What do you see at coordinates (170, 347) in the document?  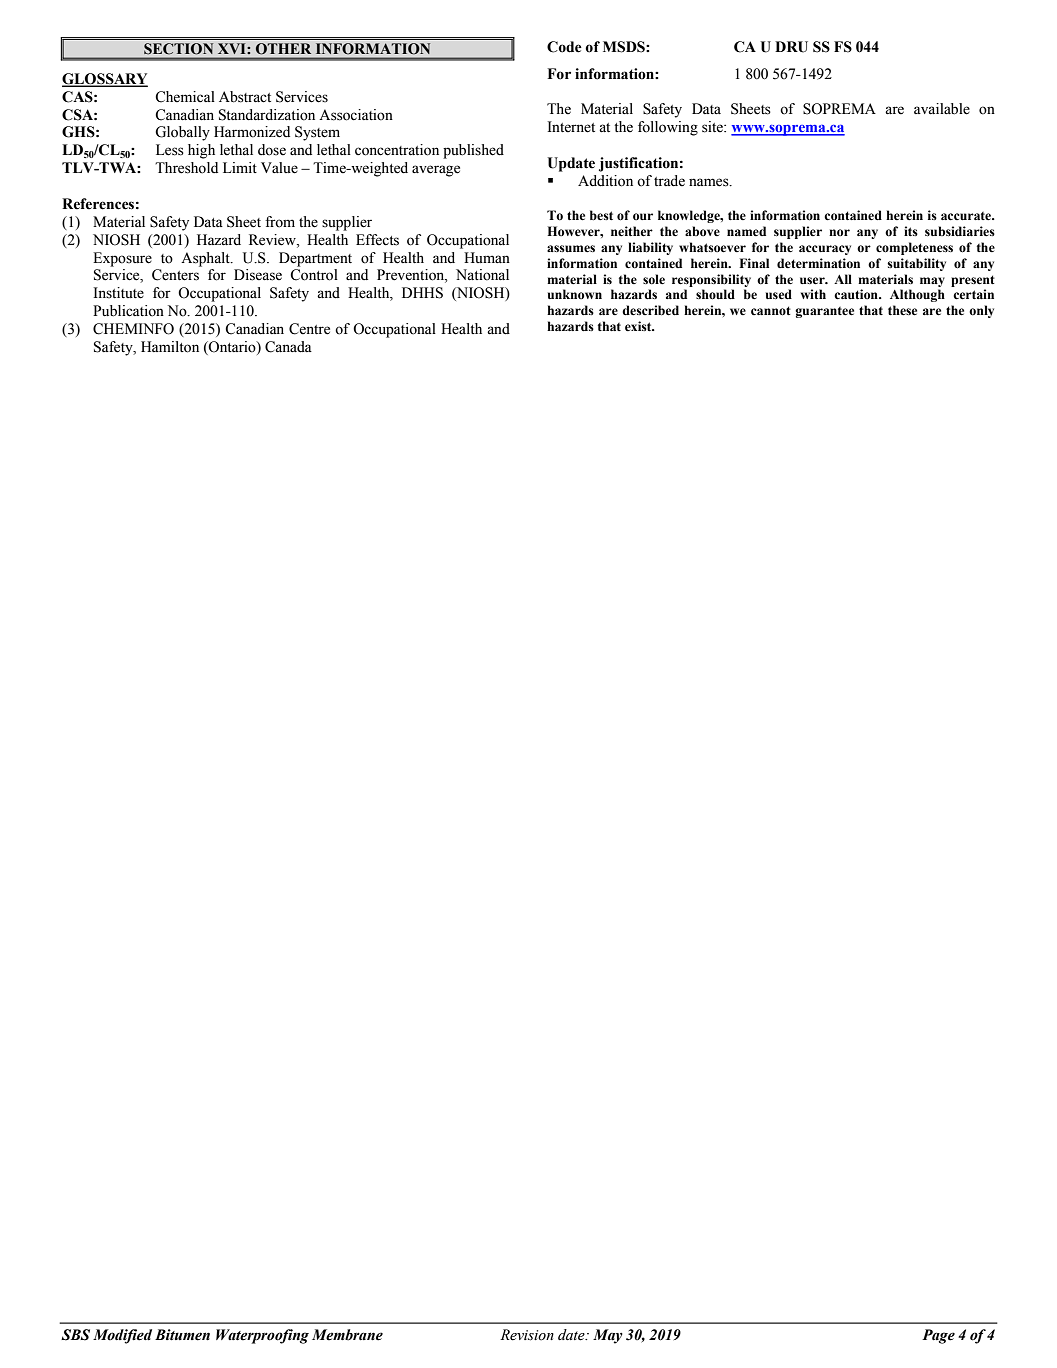 I see `Hamilton` at bounding box center [170, 347].
